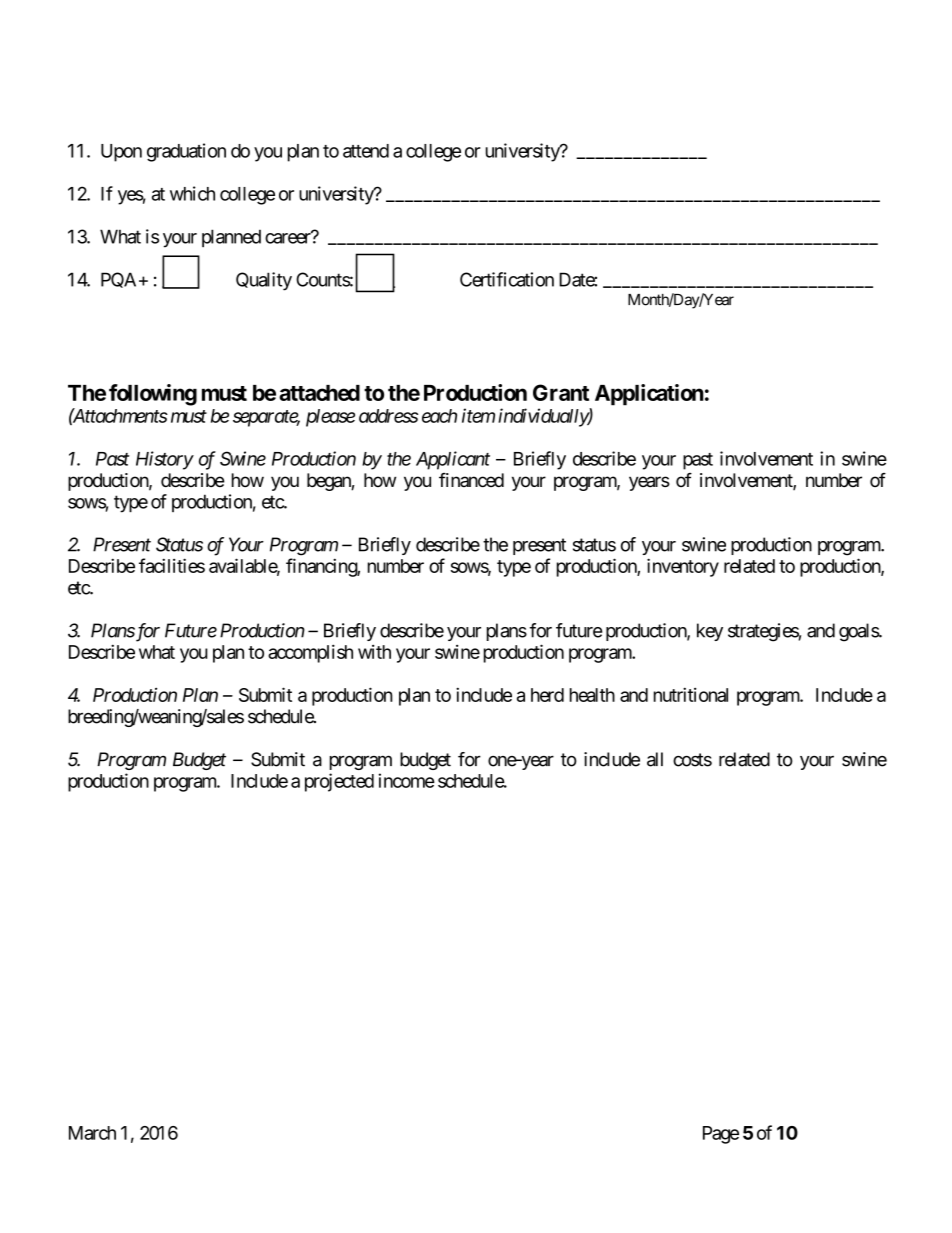 The width and height of the page is (952, 1233). I want to click on Certification, so click(507, 279).
